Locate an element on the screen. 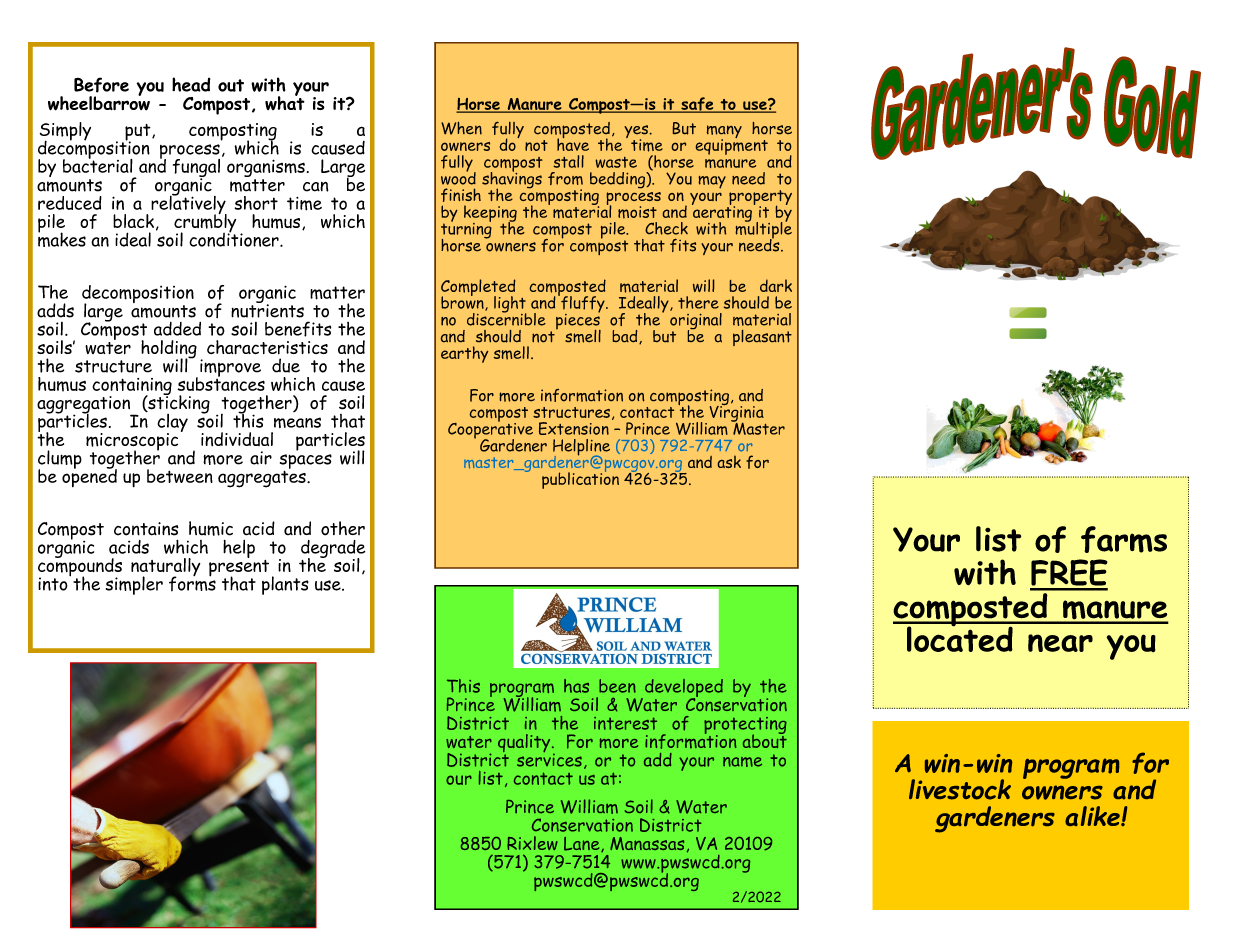  farms is located at coordinates (1124, 539).
